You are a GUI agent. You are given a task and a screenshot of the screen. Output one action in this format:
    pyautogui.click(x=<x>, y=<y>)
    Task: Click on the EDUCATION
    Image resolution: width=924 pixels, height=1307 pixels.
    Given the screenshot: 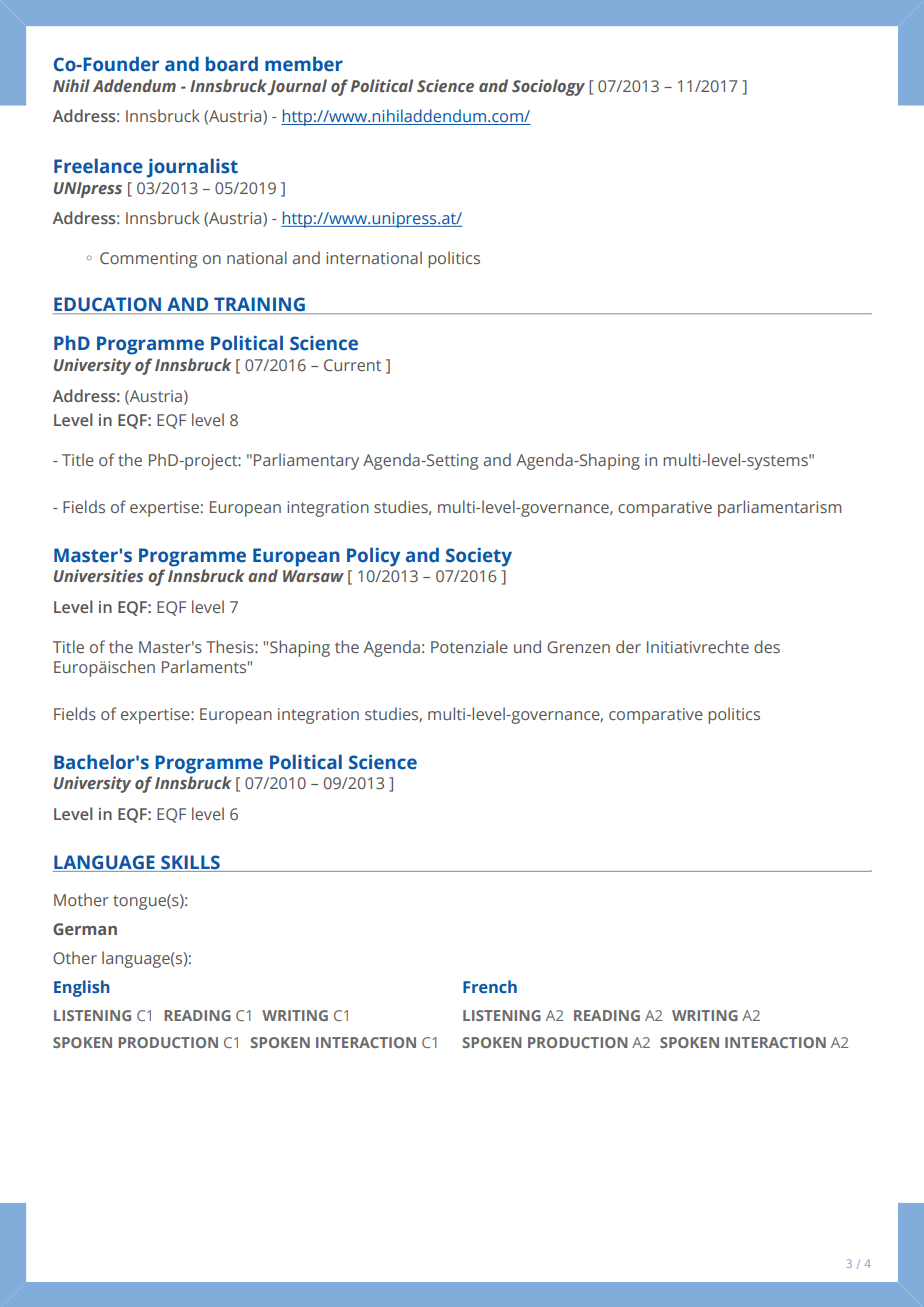 What is the action you would take?
    pyautogui.click(x=108, y=305)
